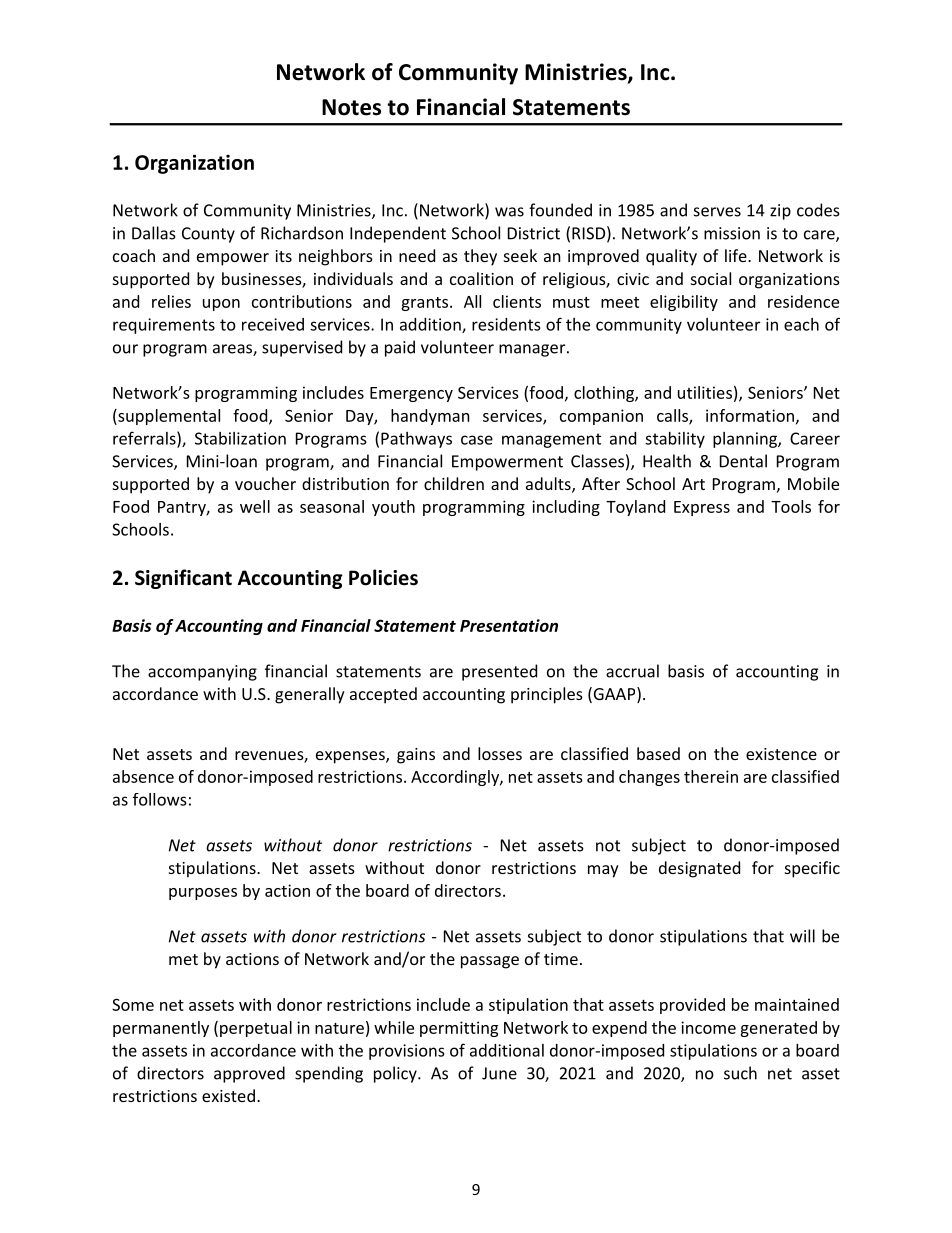 The height and width of the document is (1233, 952). Describe the element at coordinates (249, 1074) in the document. I see `approved` at that location.
